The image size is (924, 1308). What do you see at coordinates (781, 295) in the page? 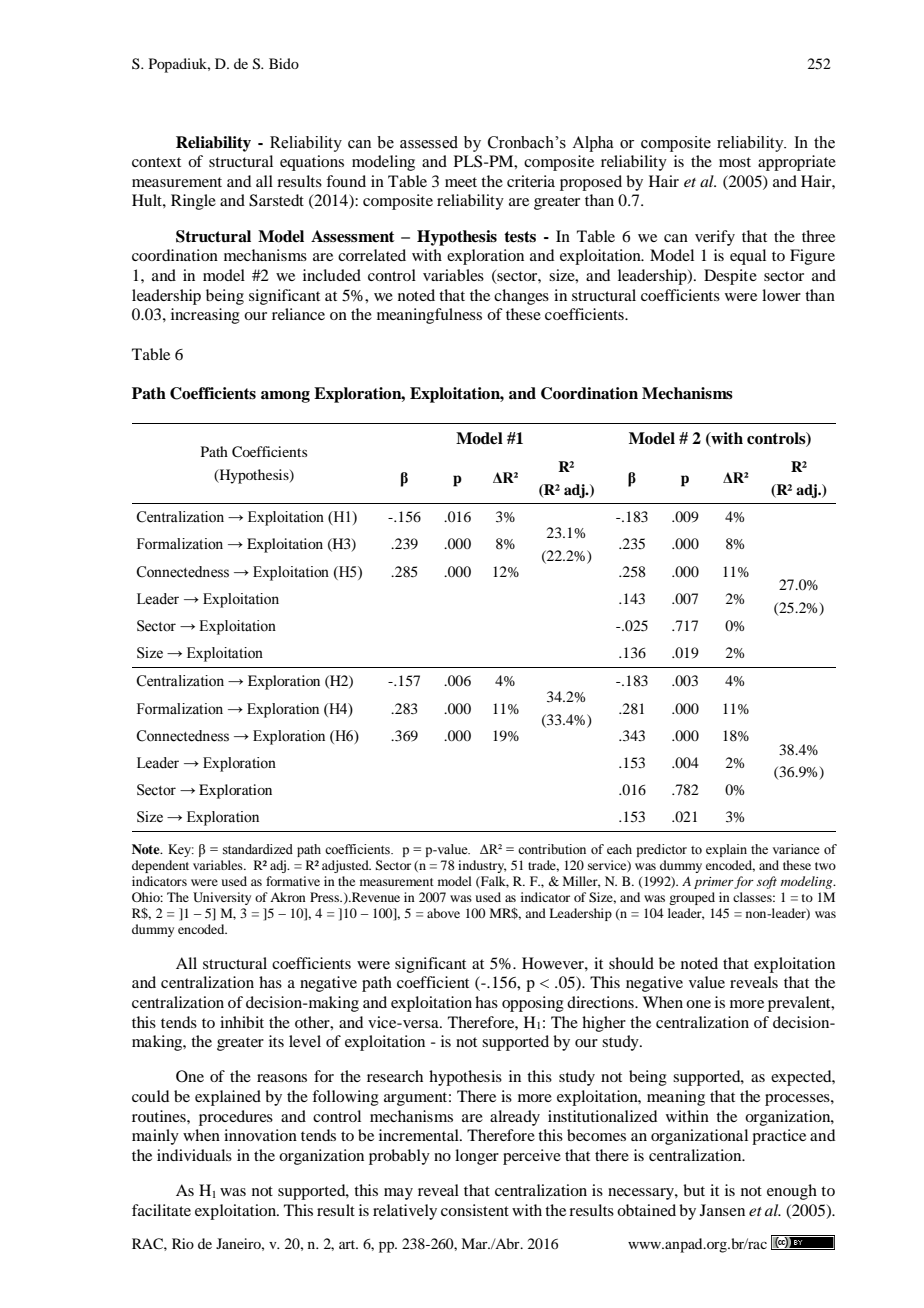
I see `lower` at bounding box center [781, 295].
